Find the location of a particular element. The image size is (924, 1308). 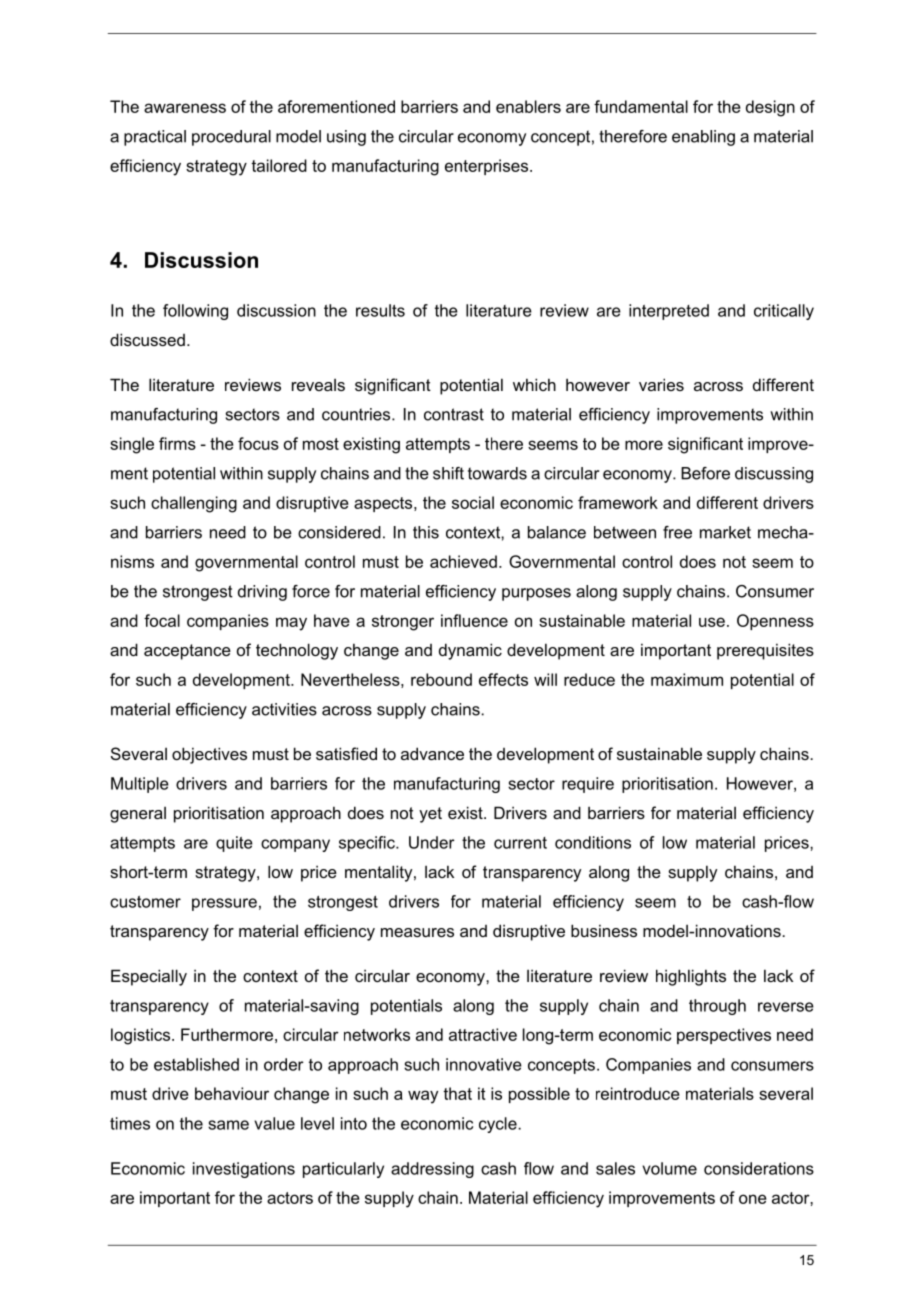

maximum is located at coordinates (687, 679).
